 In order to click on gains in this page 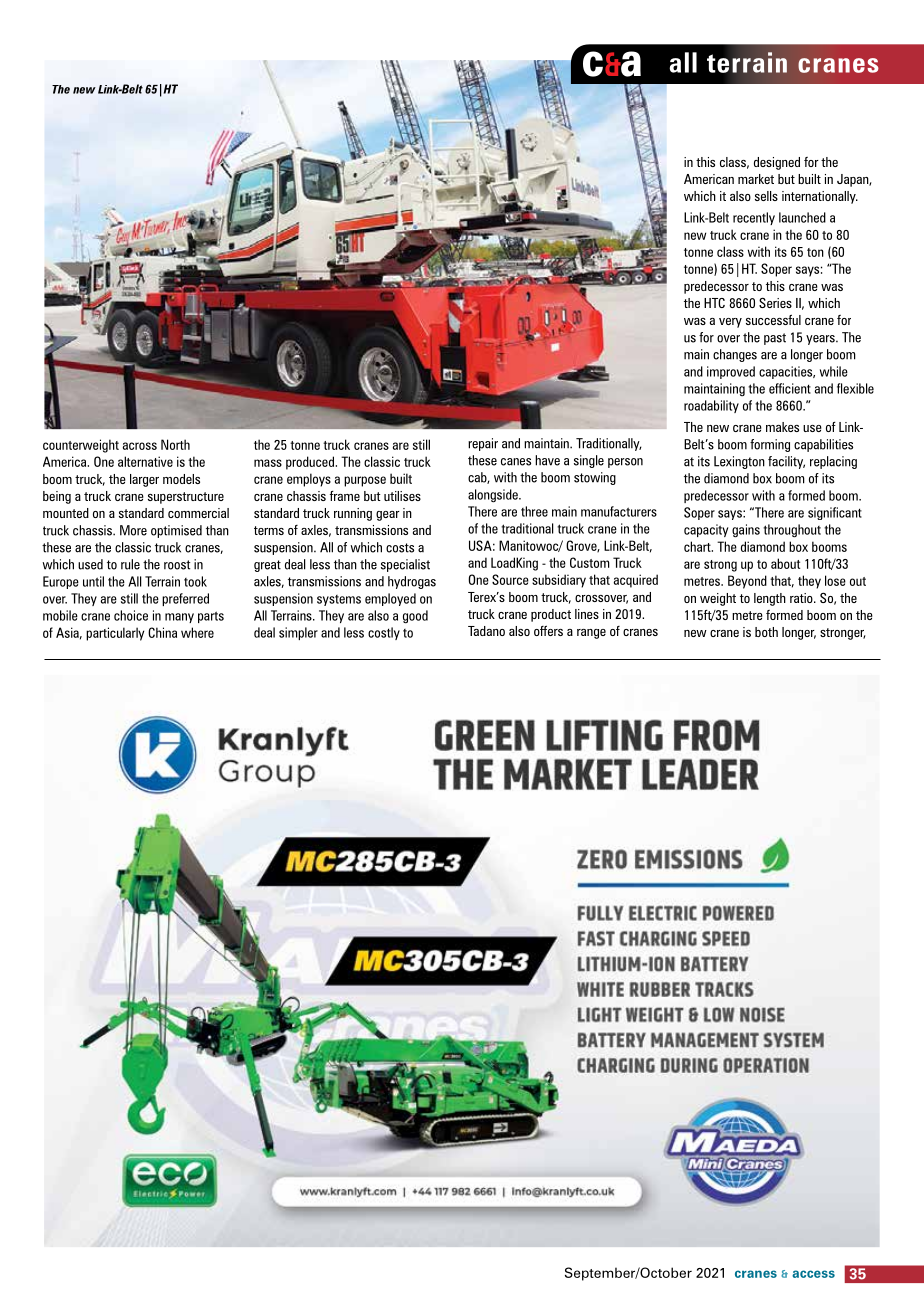, I will do `click(746, 531)`.
